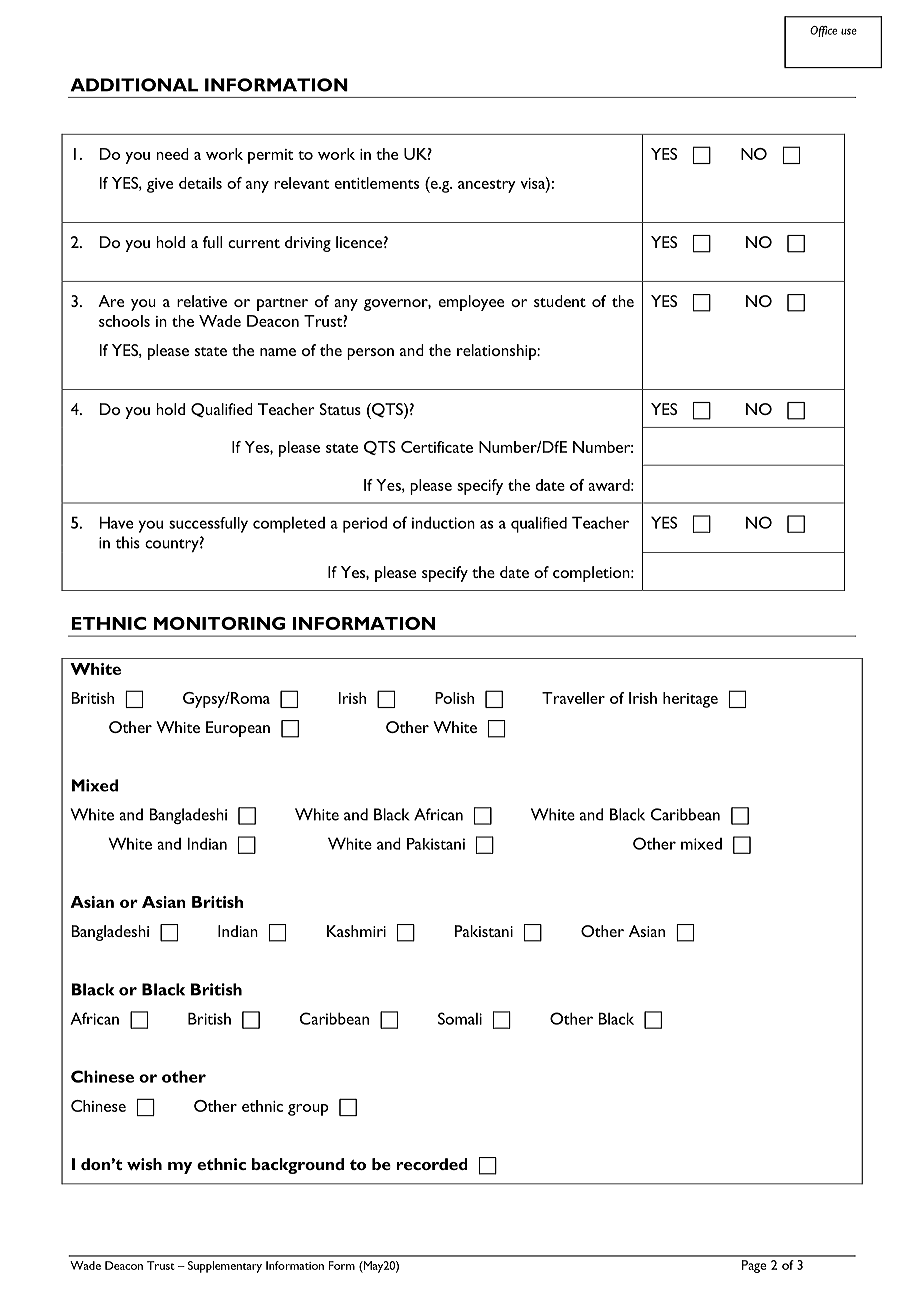 The image size is (924, 1308). Describe the element at coordinates (460, 1018) in the page. I see `Somali` at that location.
